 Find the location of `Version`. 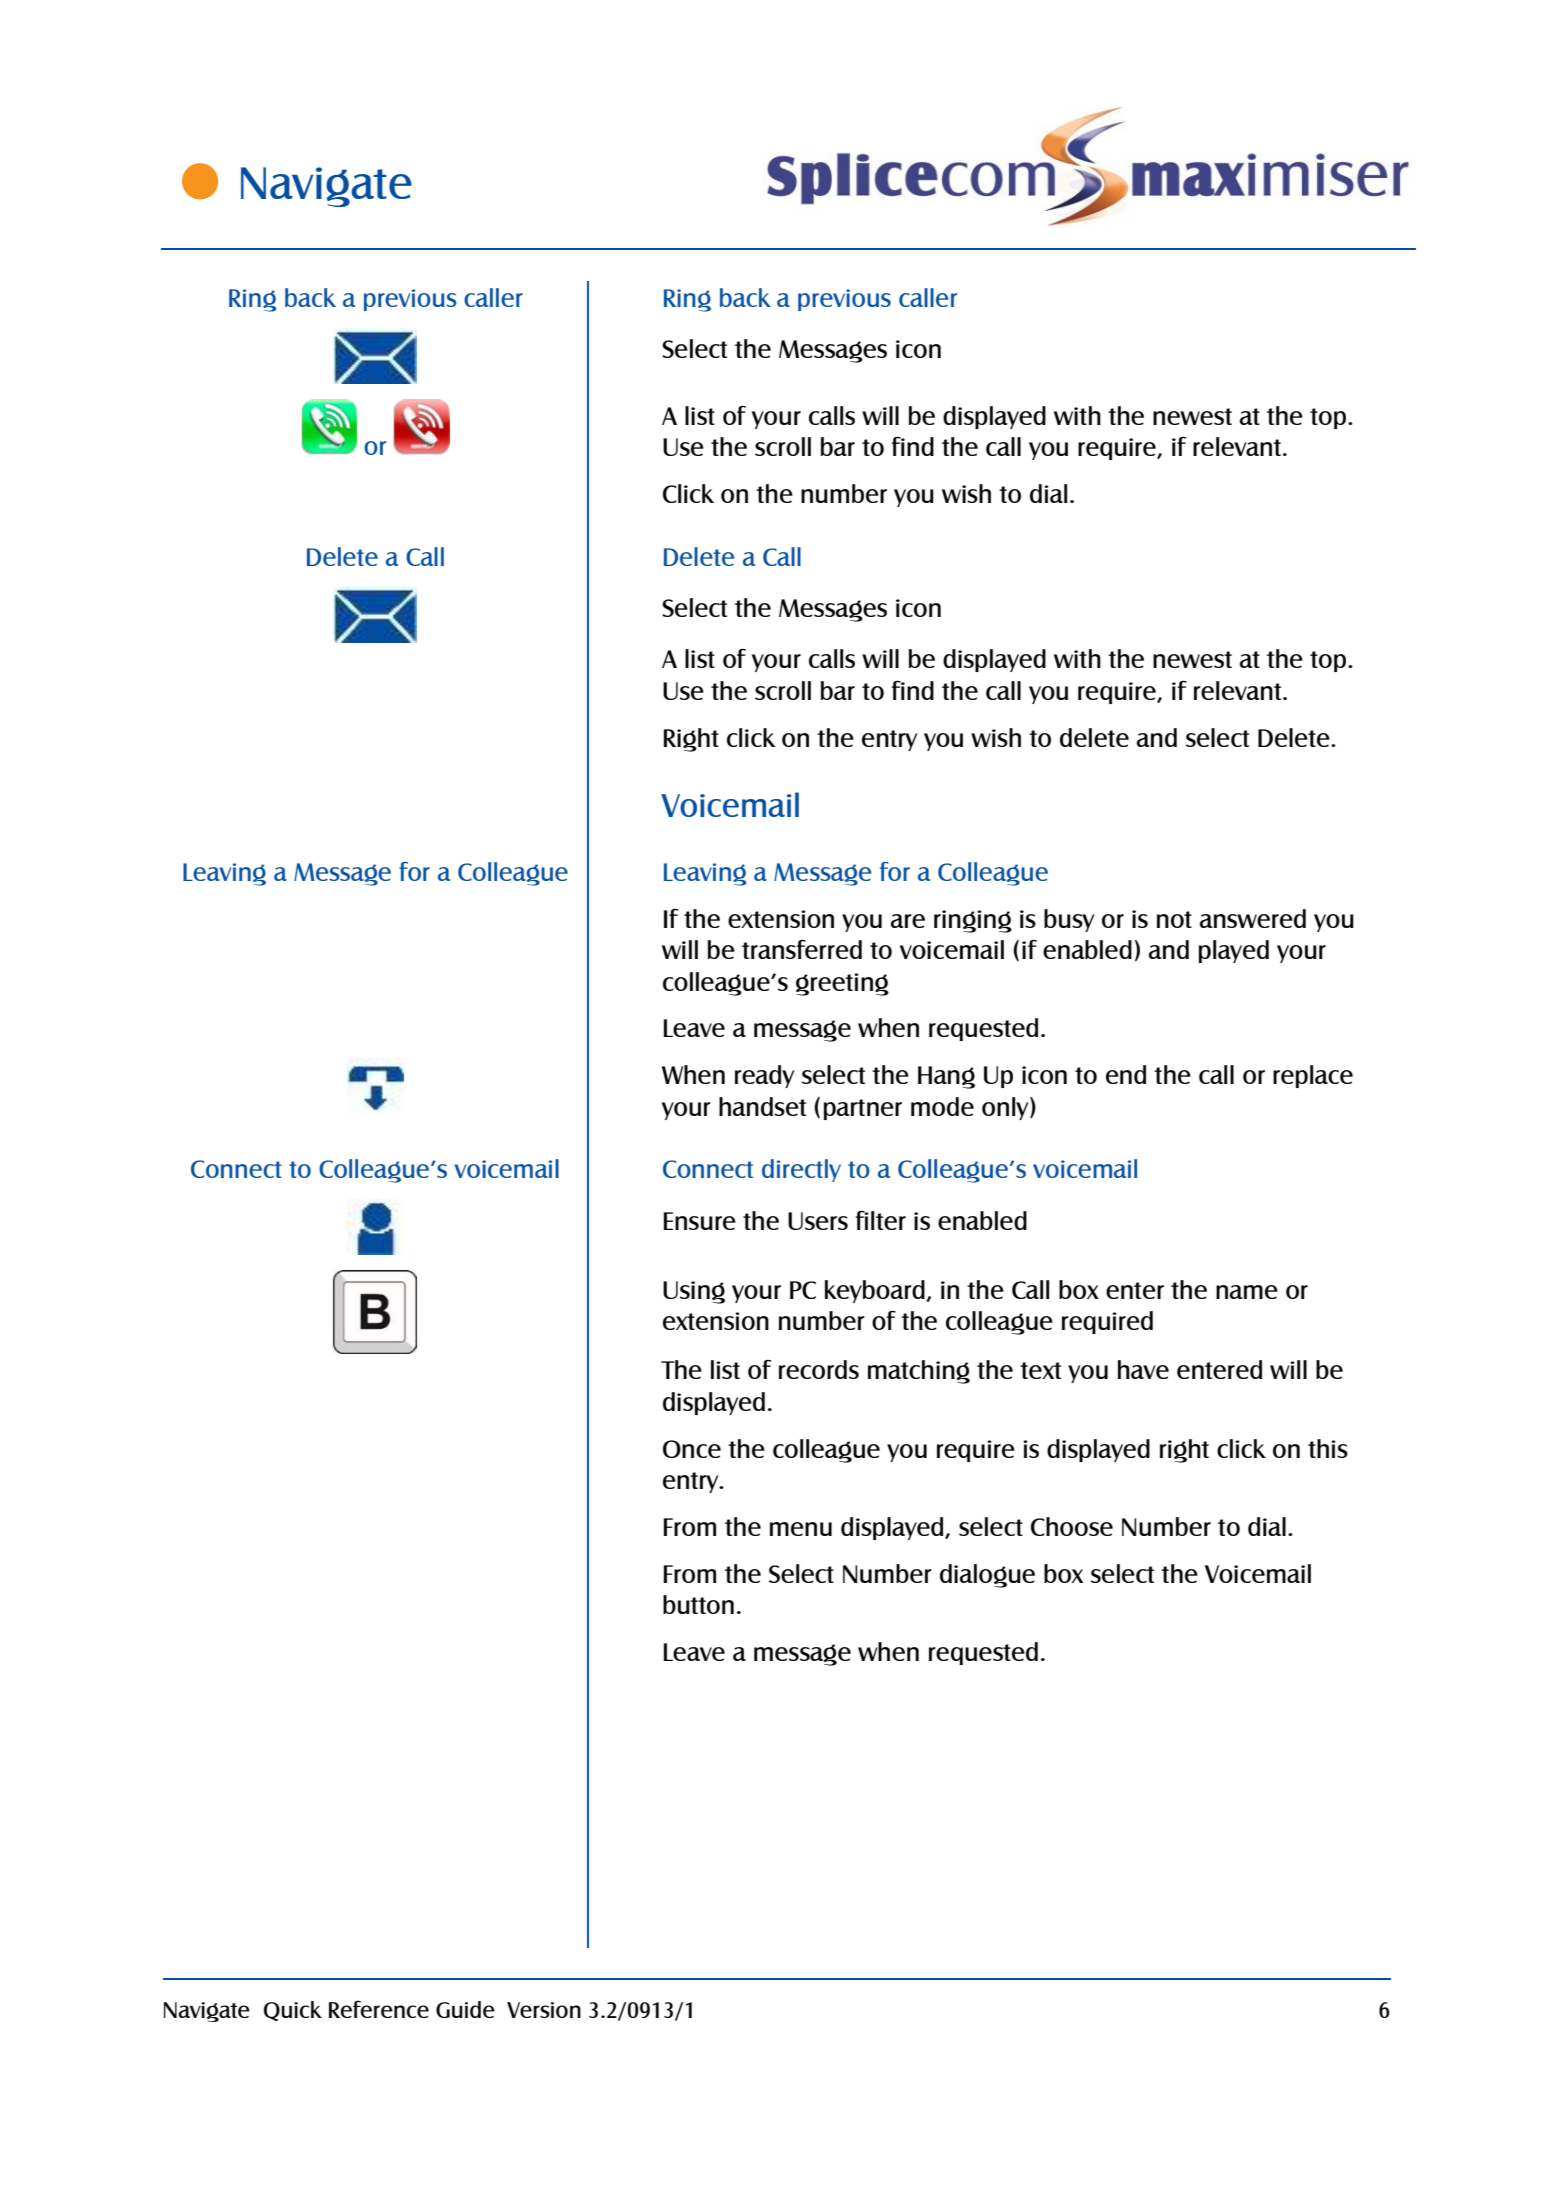

Version is located at coordinates (544, 2010).
